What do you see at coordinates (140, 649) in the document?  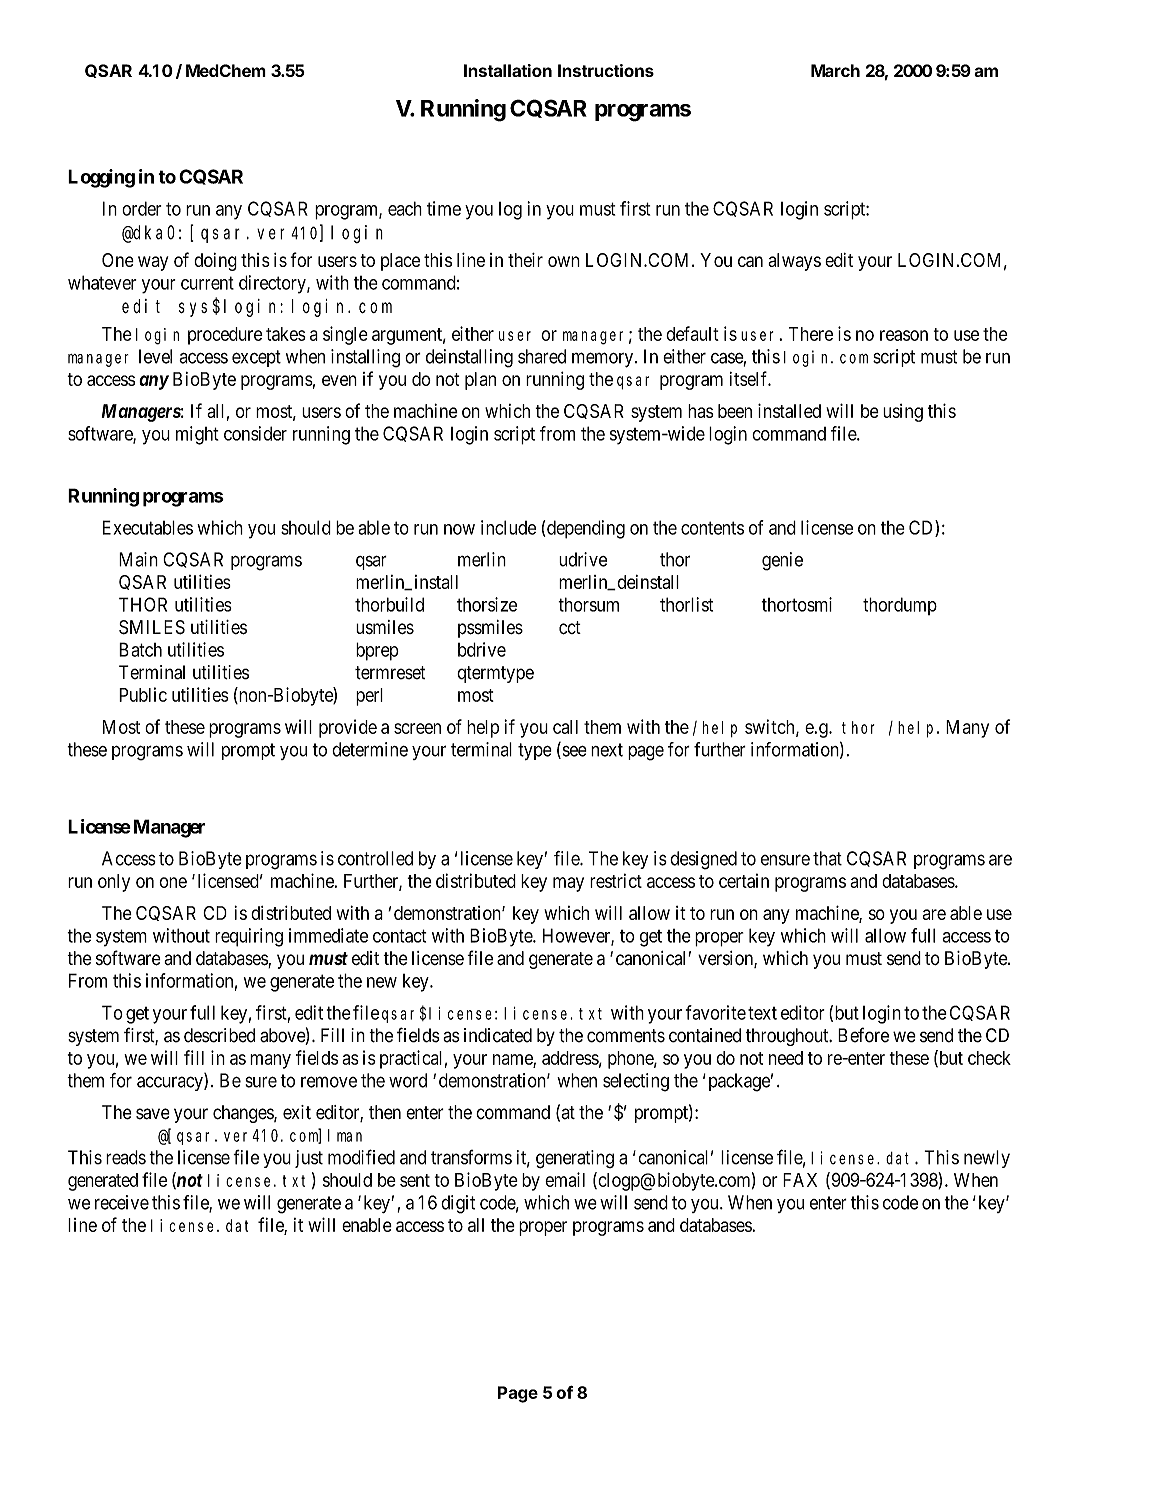 I see `Batch` at bounding box center [140, 649].
